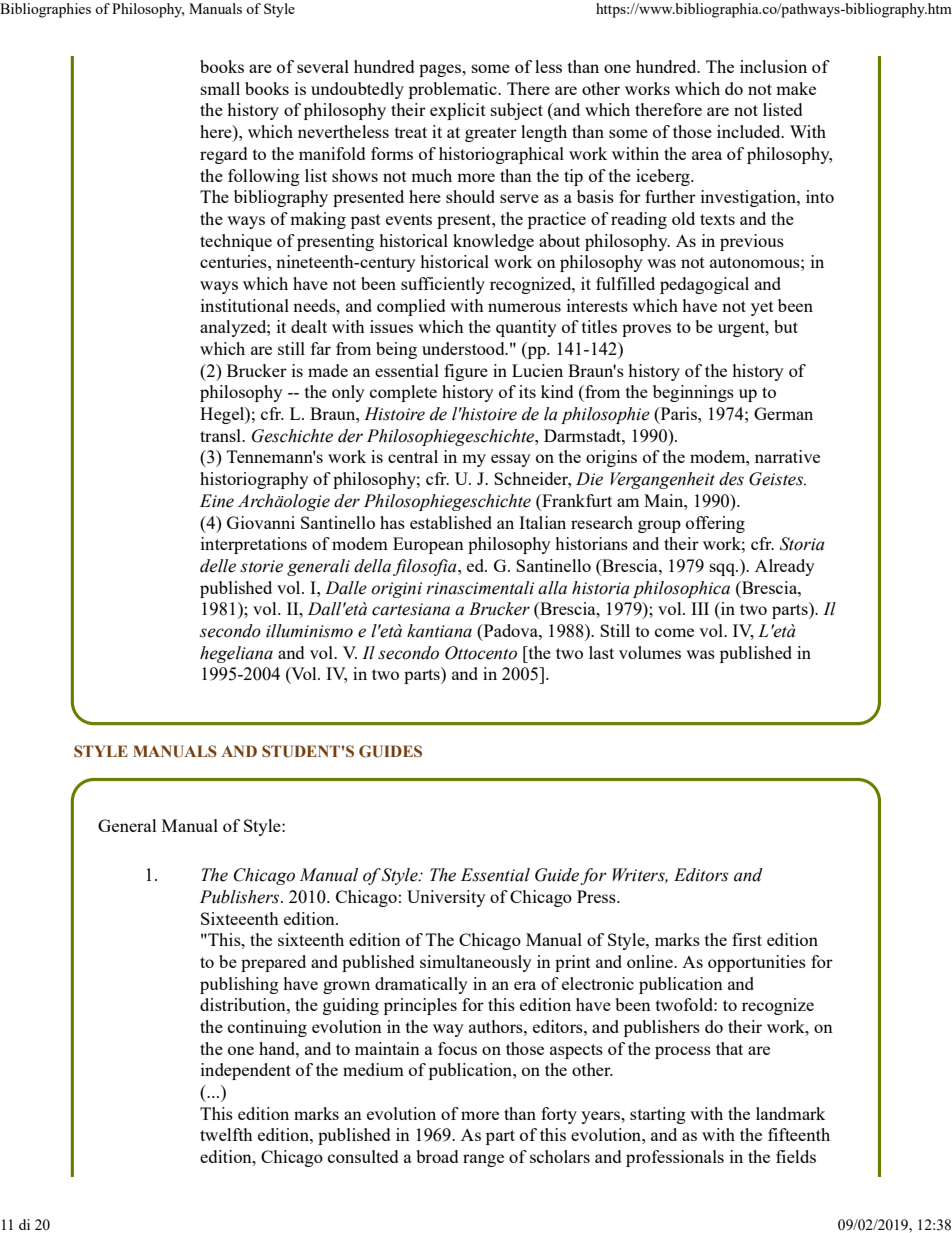 The width and height of the screenshot is (952, 1233). I want to click on urgent, so click(742, 329).
